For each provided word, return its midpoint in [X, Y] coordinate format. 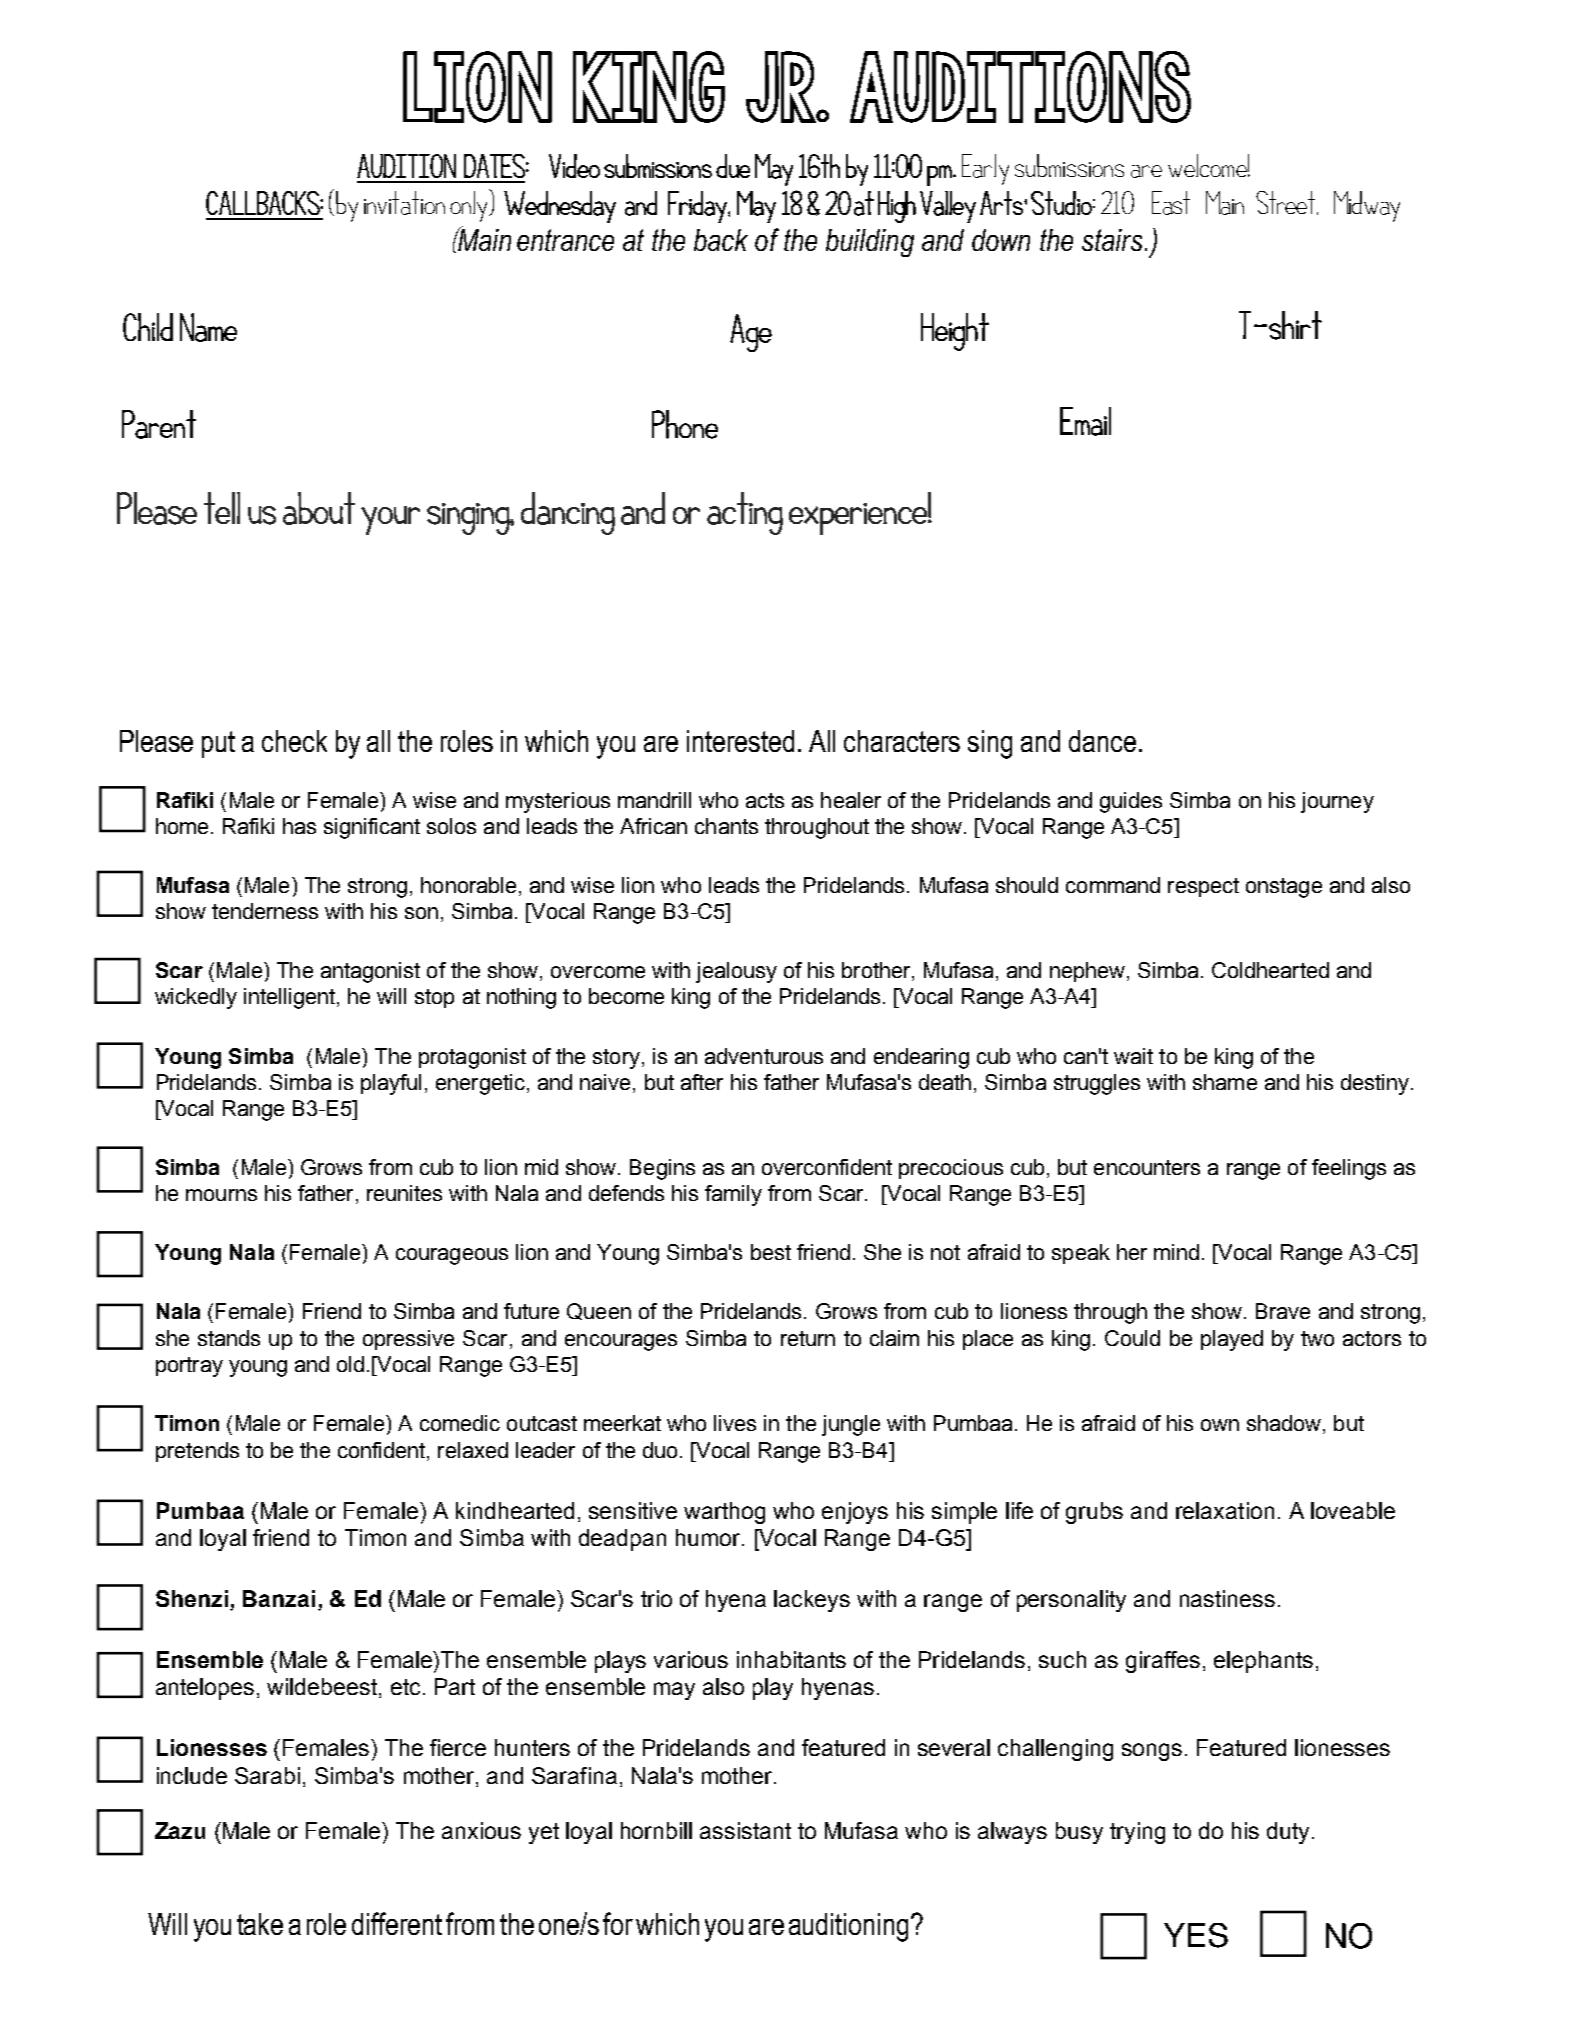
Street [1287, 203]
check [294, 741]
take [260, 1924]
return [808, 1338]
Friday [698, 207]
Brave [1283, 1311]
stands [229, 1338]
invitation [404, 203]
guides [1131, 802]
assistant [745, 1830]
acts [765, 800]
